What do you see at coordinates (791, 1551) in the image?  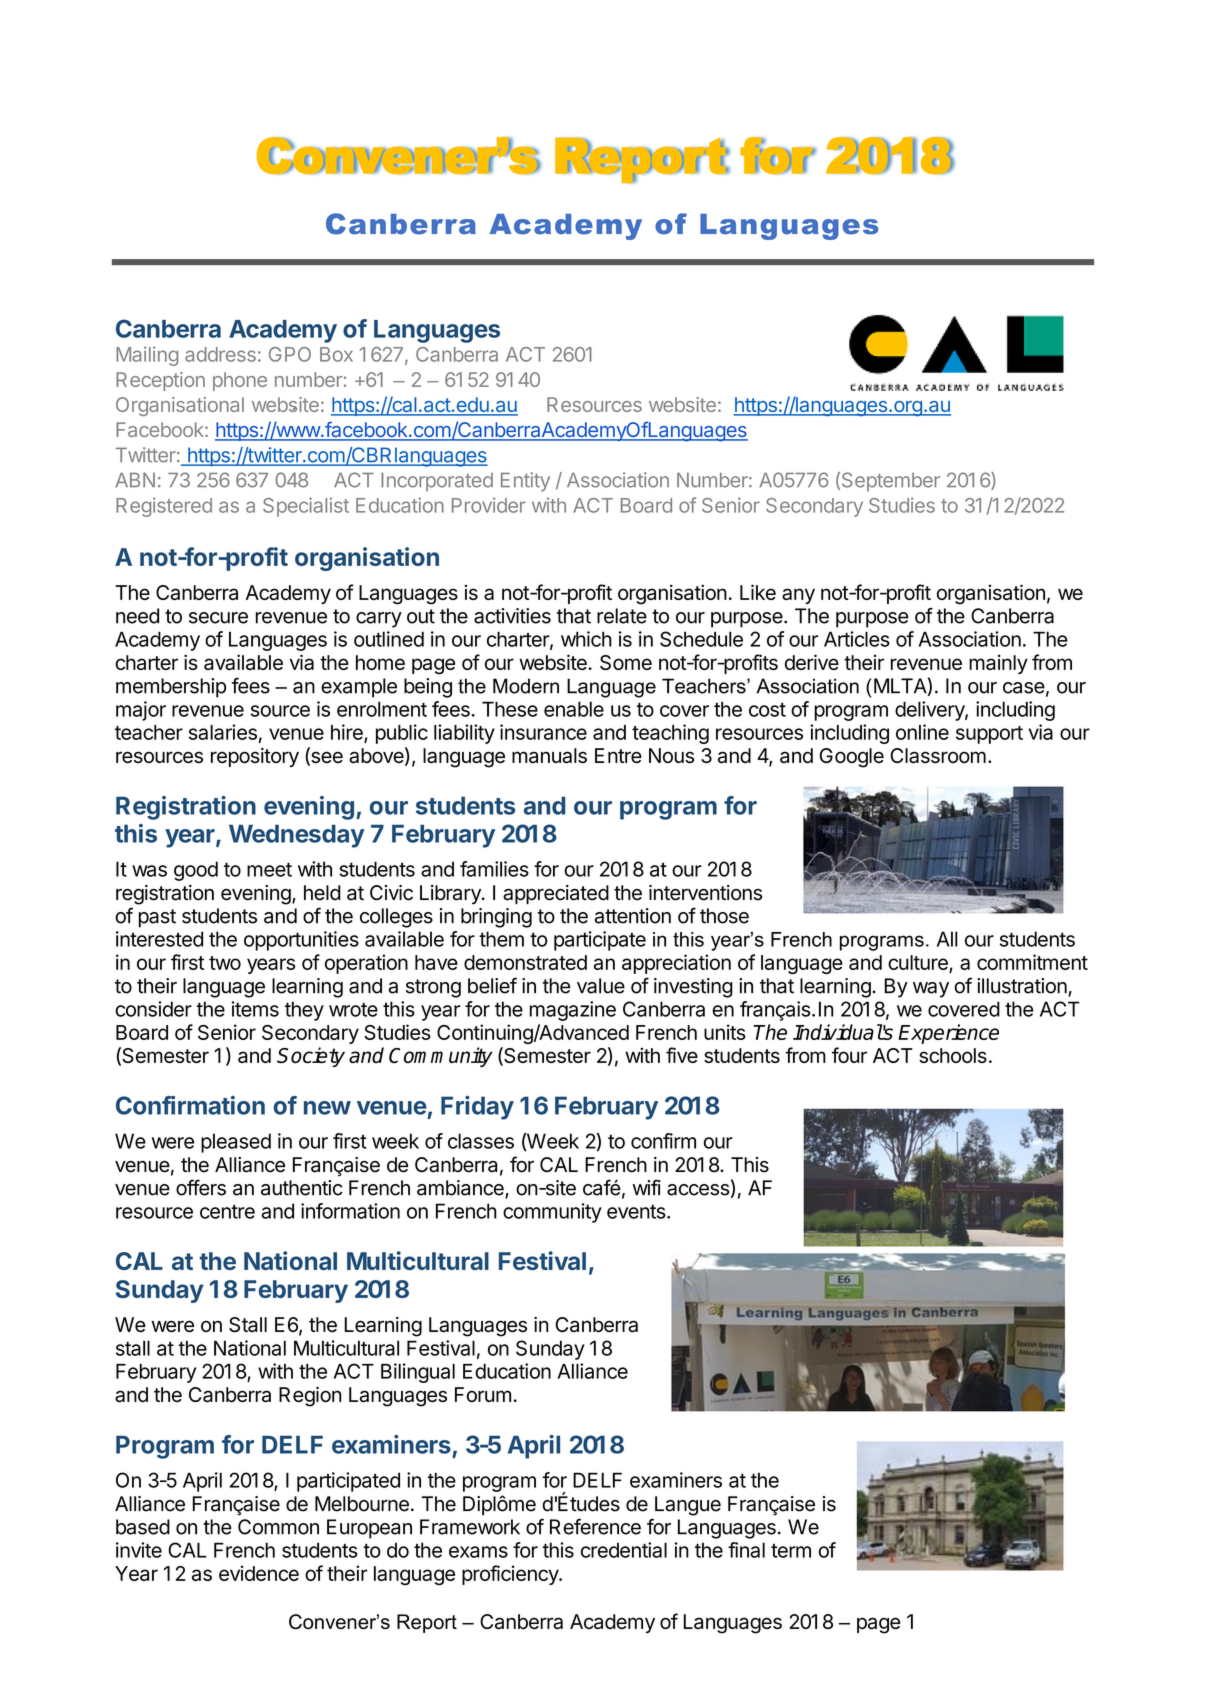 I see `term` at bounding box center [791, 1551].
